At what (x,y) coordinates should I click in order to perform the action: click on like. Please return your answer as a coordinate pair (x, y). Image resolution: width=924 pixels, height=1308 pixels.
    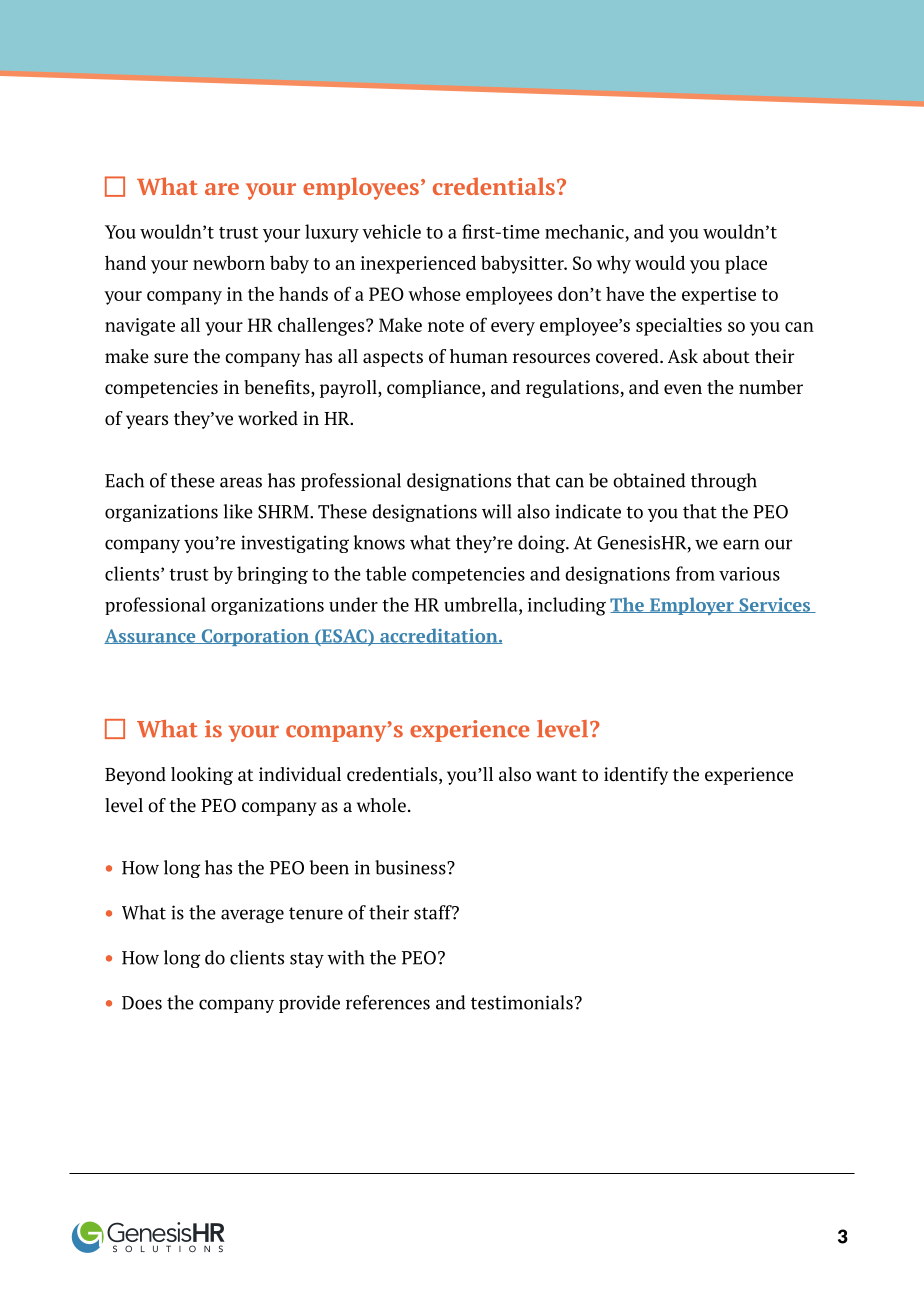
    Looking at the image, I should click on (238, 511).
